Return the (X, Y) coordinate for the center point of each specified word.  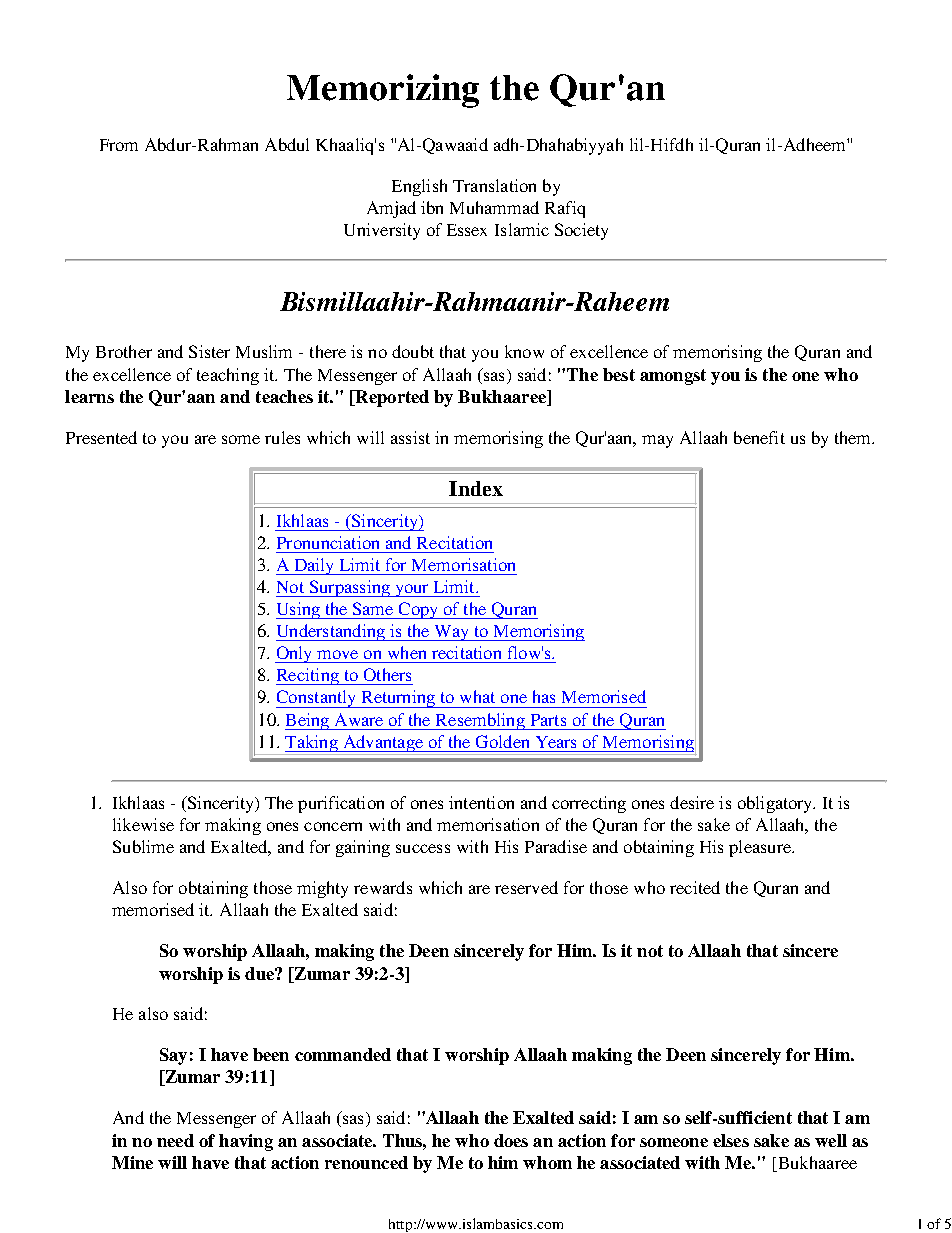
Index (476, 488)
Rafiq (565, 209)
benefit (759, 437)
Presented (101, 437)
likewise (143, 824)
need (175, 1140)
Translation (494, 185)
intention (481, 802)
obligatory (776, 804)
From (119, 145)
